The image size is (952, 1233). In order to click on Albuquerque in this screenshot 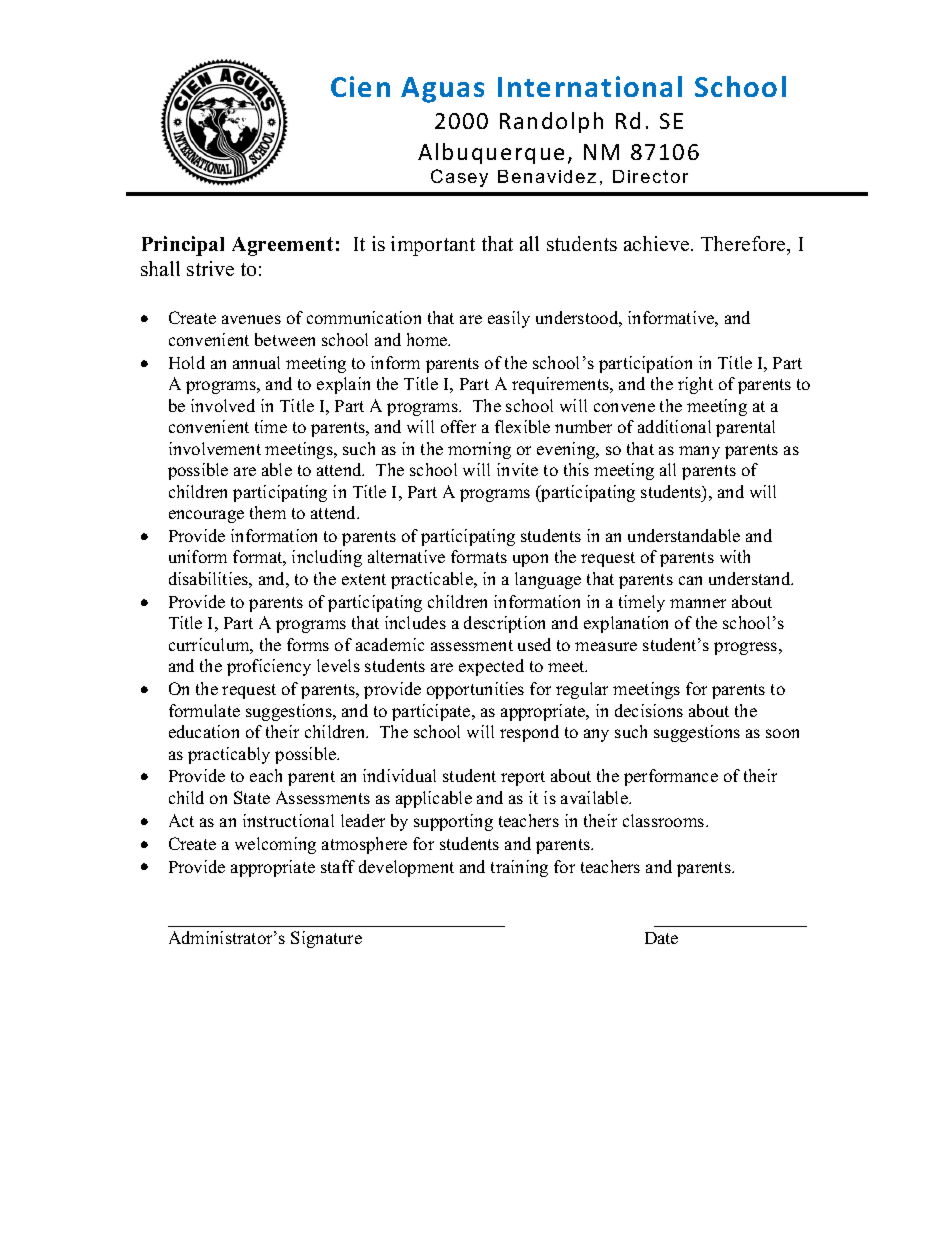, I will do `click(491, 153)`.
